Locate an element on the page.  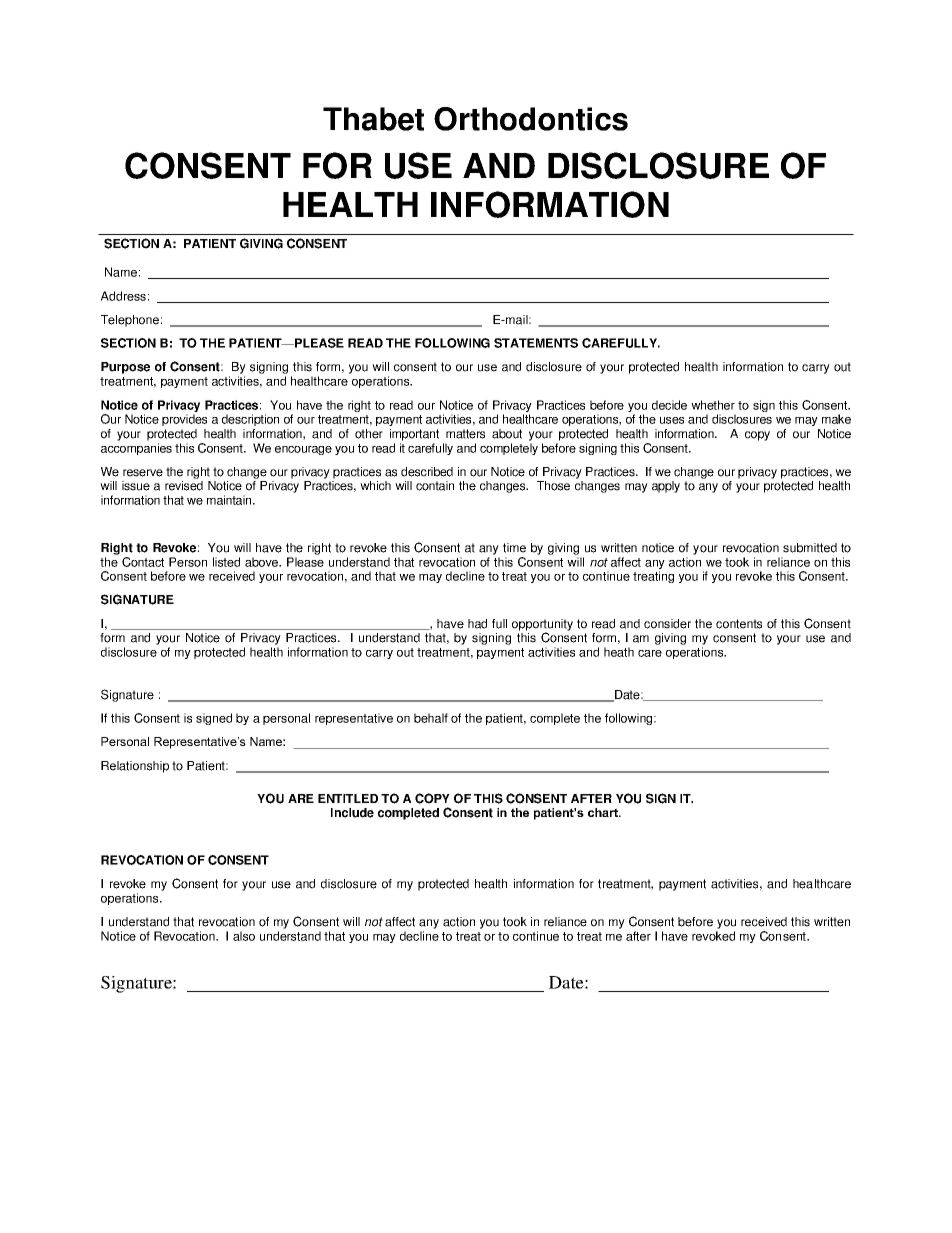
submitted is located at coordinates (810, 548).
